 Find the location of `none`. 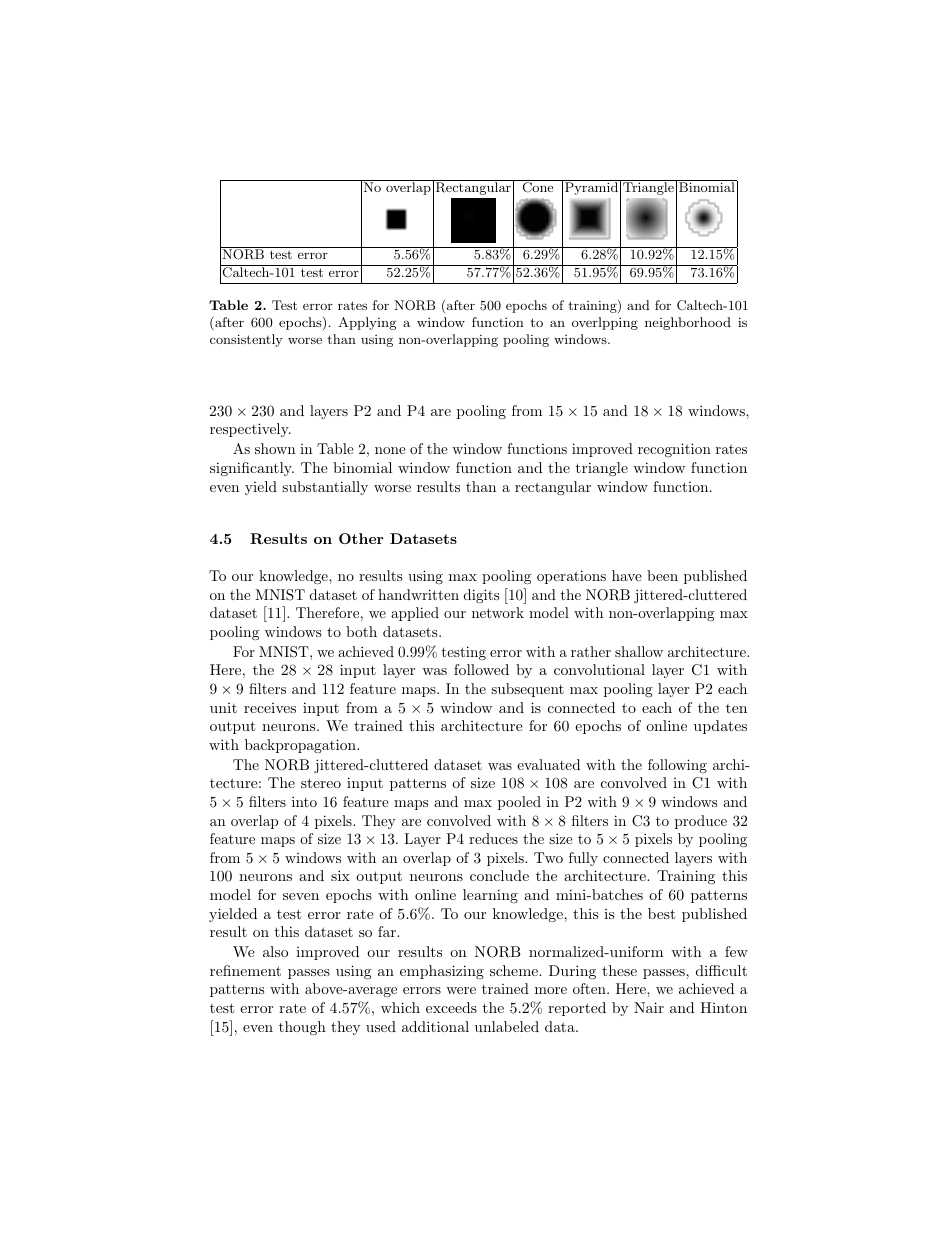

none is located at coordinates (390, 450).
